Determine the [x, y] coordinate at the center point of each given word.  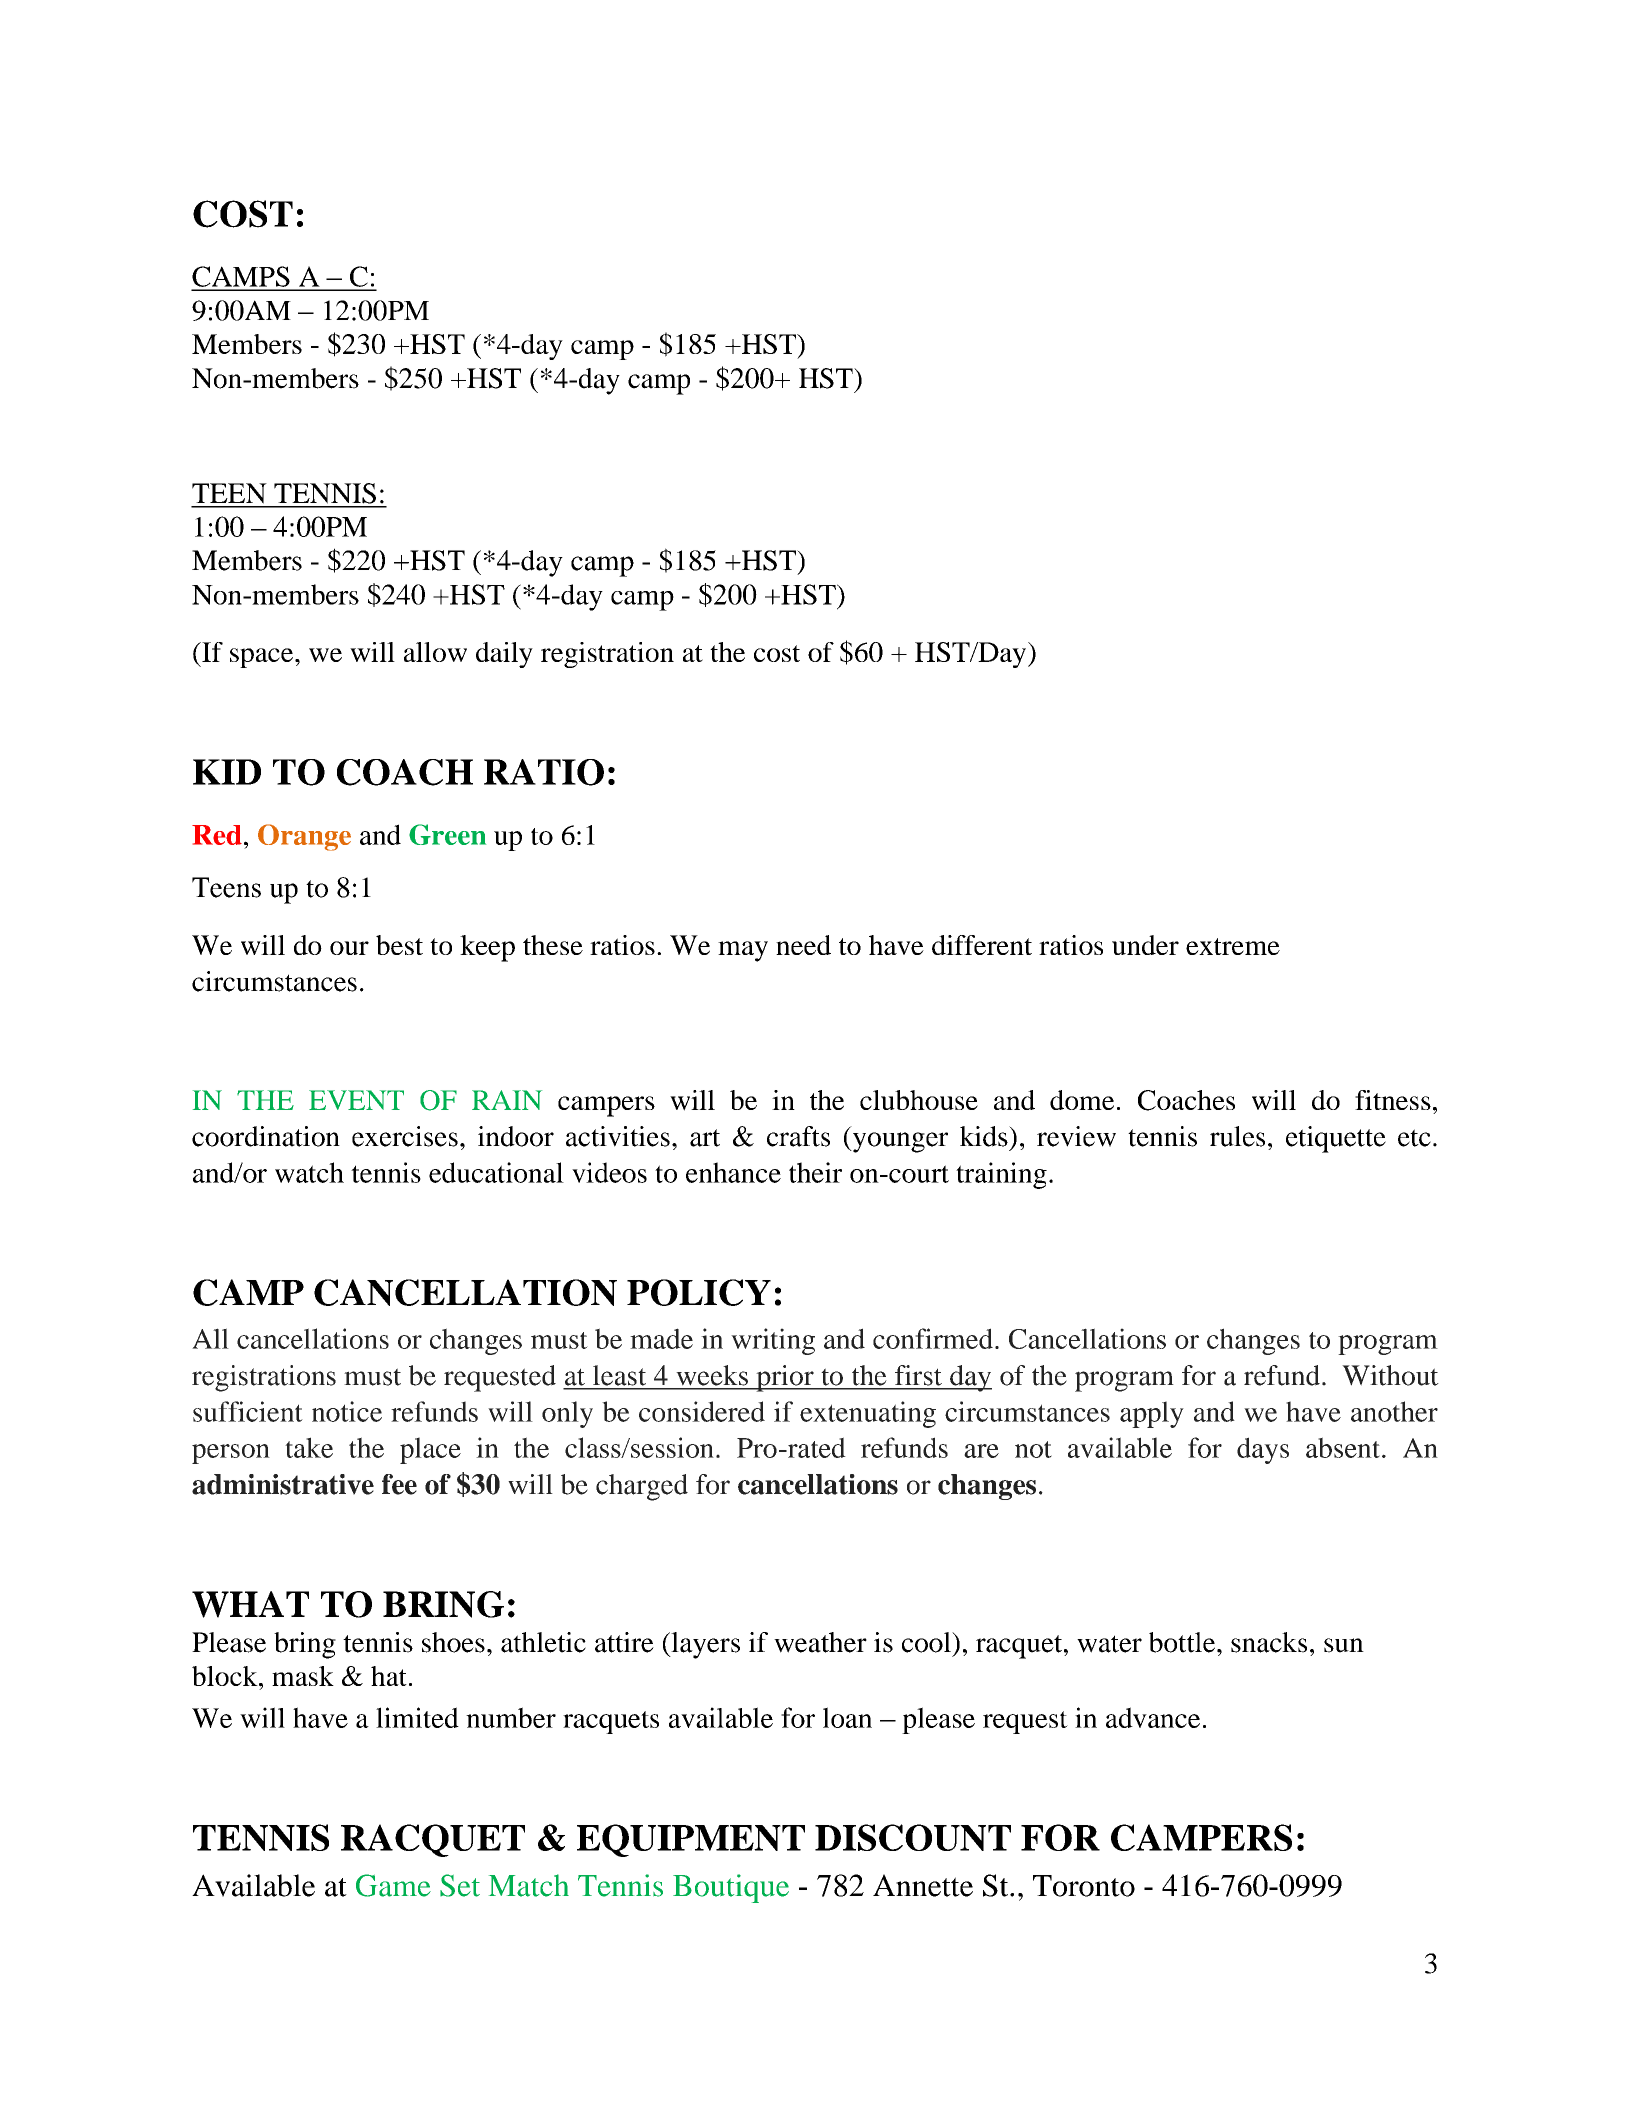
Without [1390, 1375]
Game [393, 1885]
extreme [1233, 946]
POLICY [699, 1292]
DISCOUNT [913, 1837]
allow [435, 652]
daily [504, 655]
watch [309, 1172]
